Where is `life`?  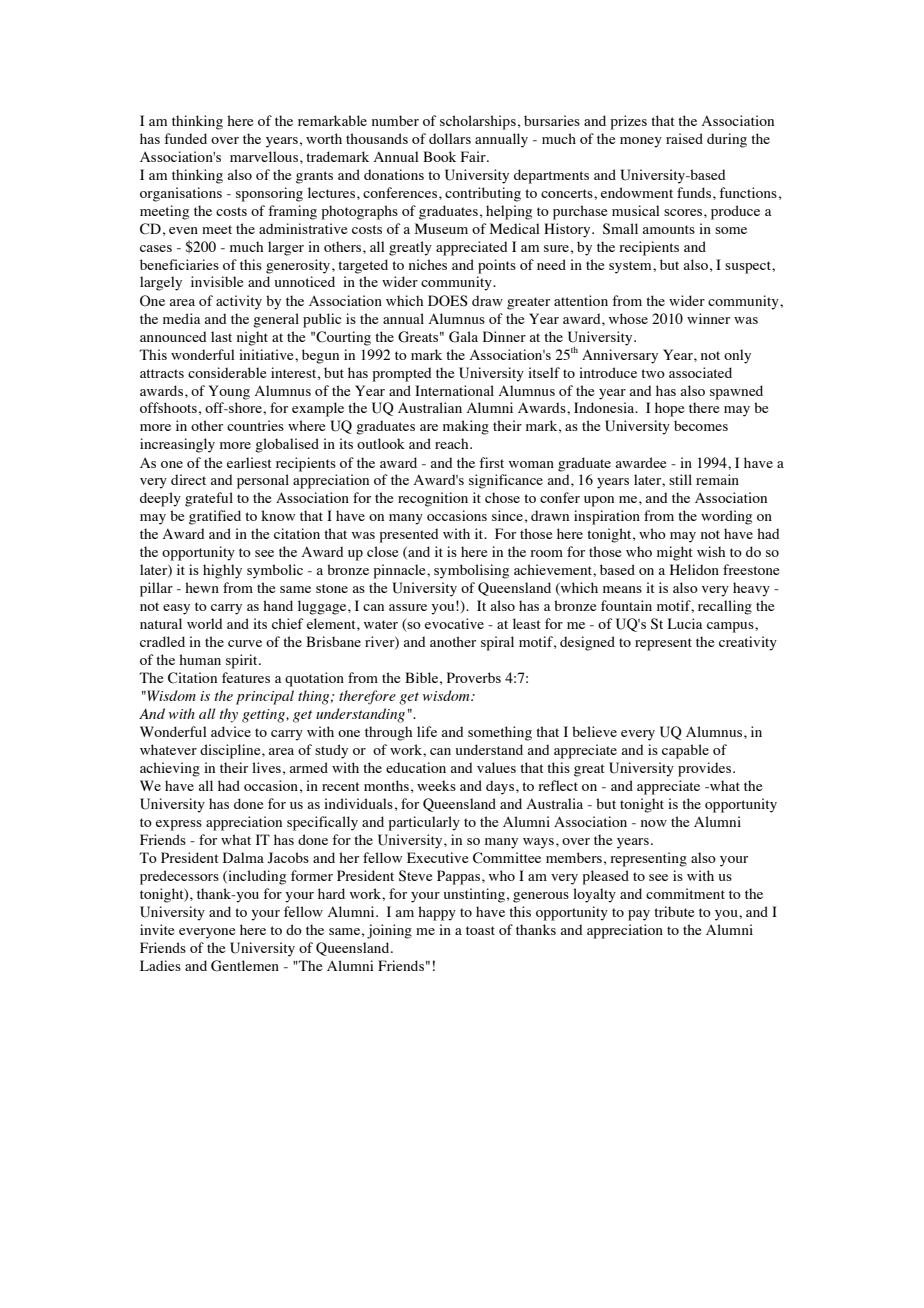
life is located at coordinates (427, 731).
